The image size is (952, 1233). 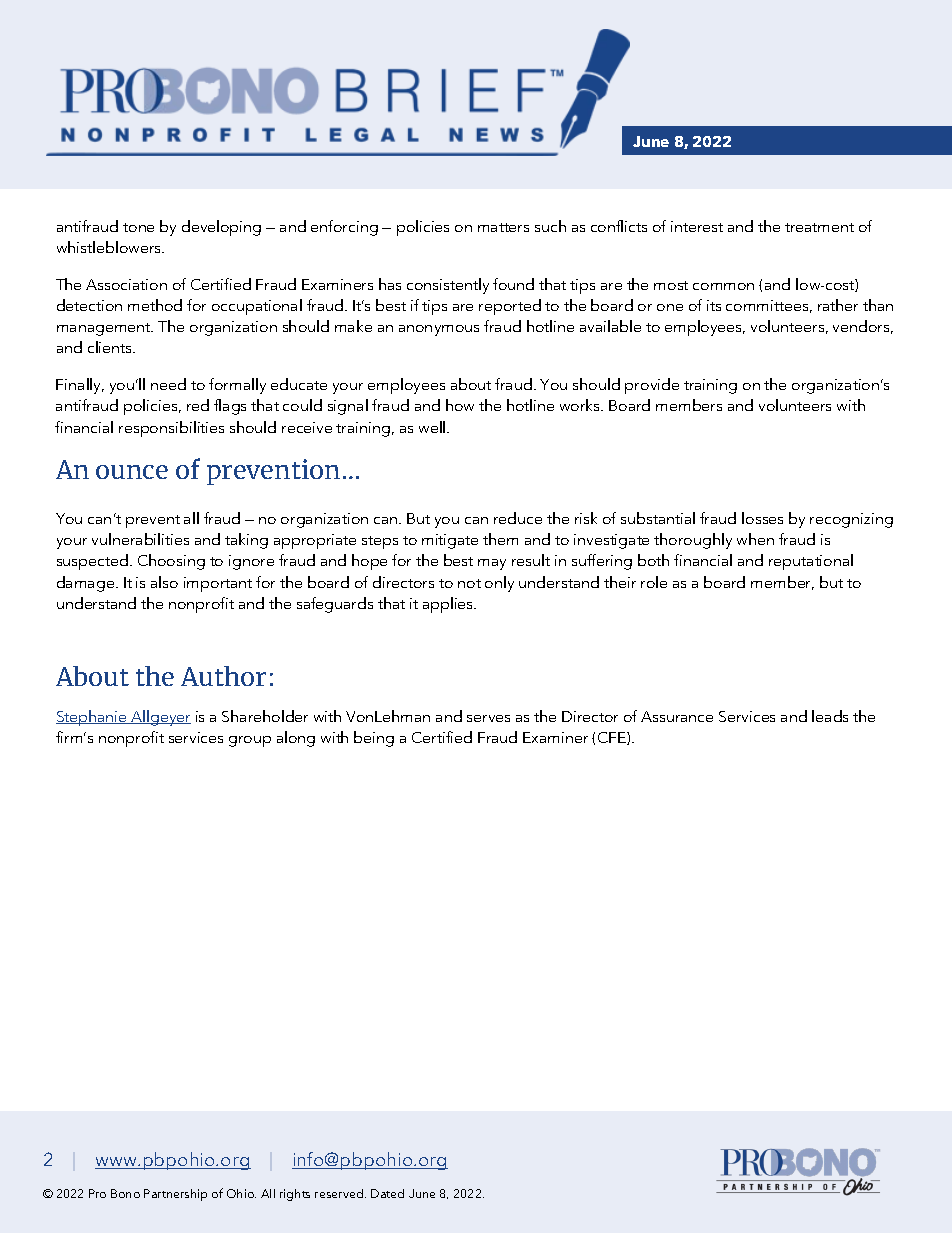 I want to click on serves, so click(x=488, y=718).
